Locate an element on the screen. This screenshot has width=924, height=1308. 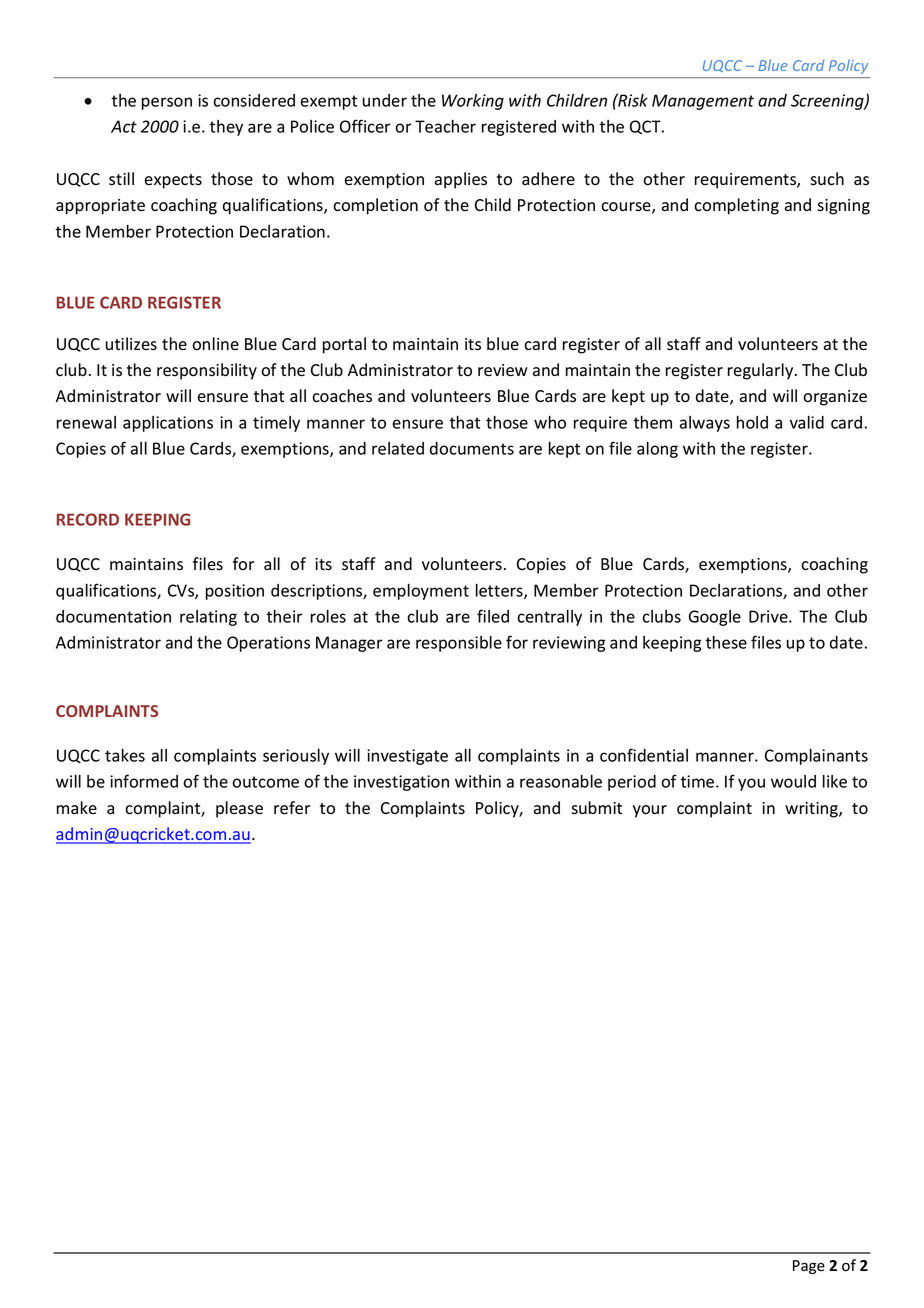
employment is located at coordinates (421, 592).
